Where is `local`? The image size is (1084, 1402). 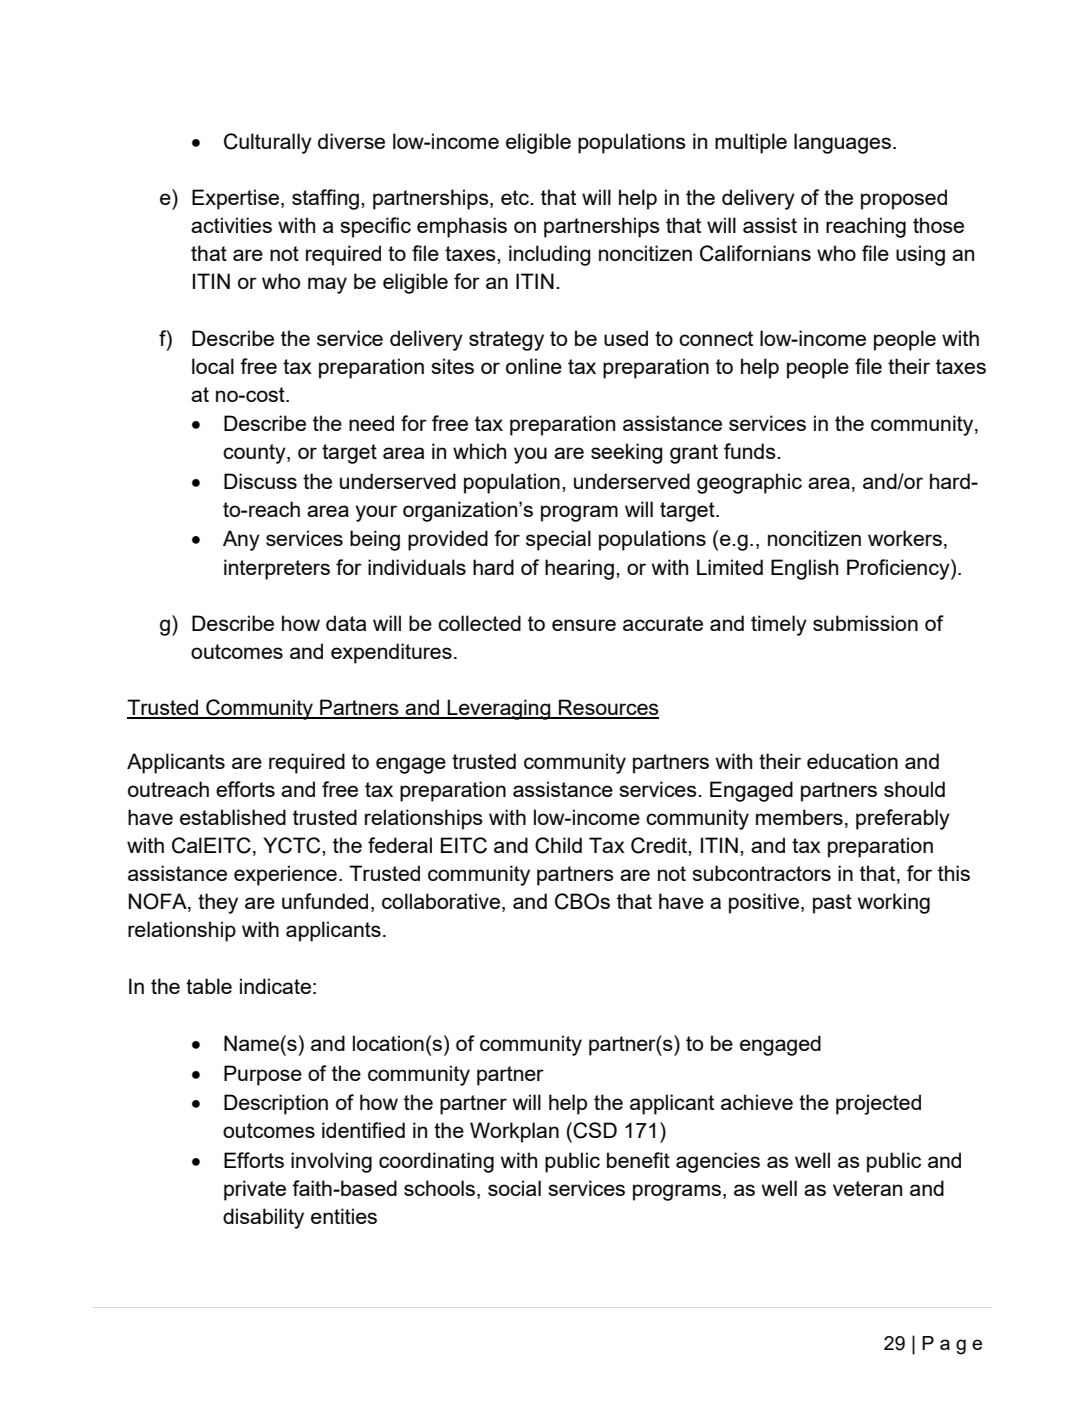 local is located at coordinates (213, 366).
